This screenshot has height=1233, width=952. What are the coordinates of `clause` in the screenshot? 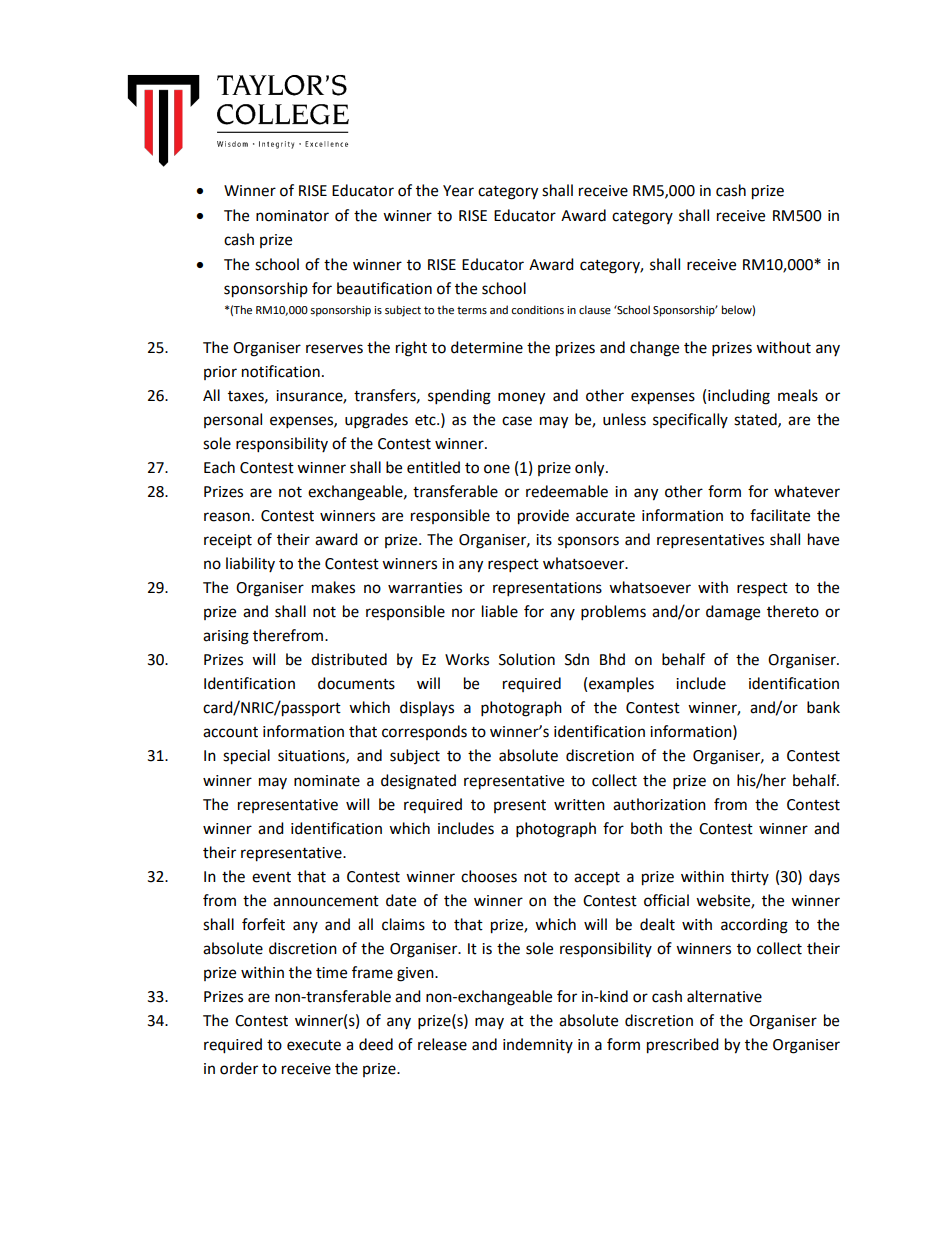 It's located at (595, 309).
